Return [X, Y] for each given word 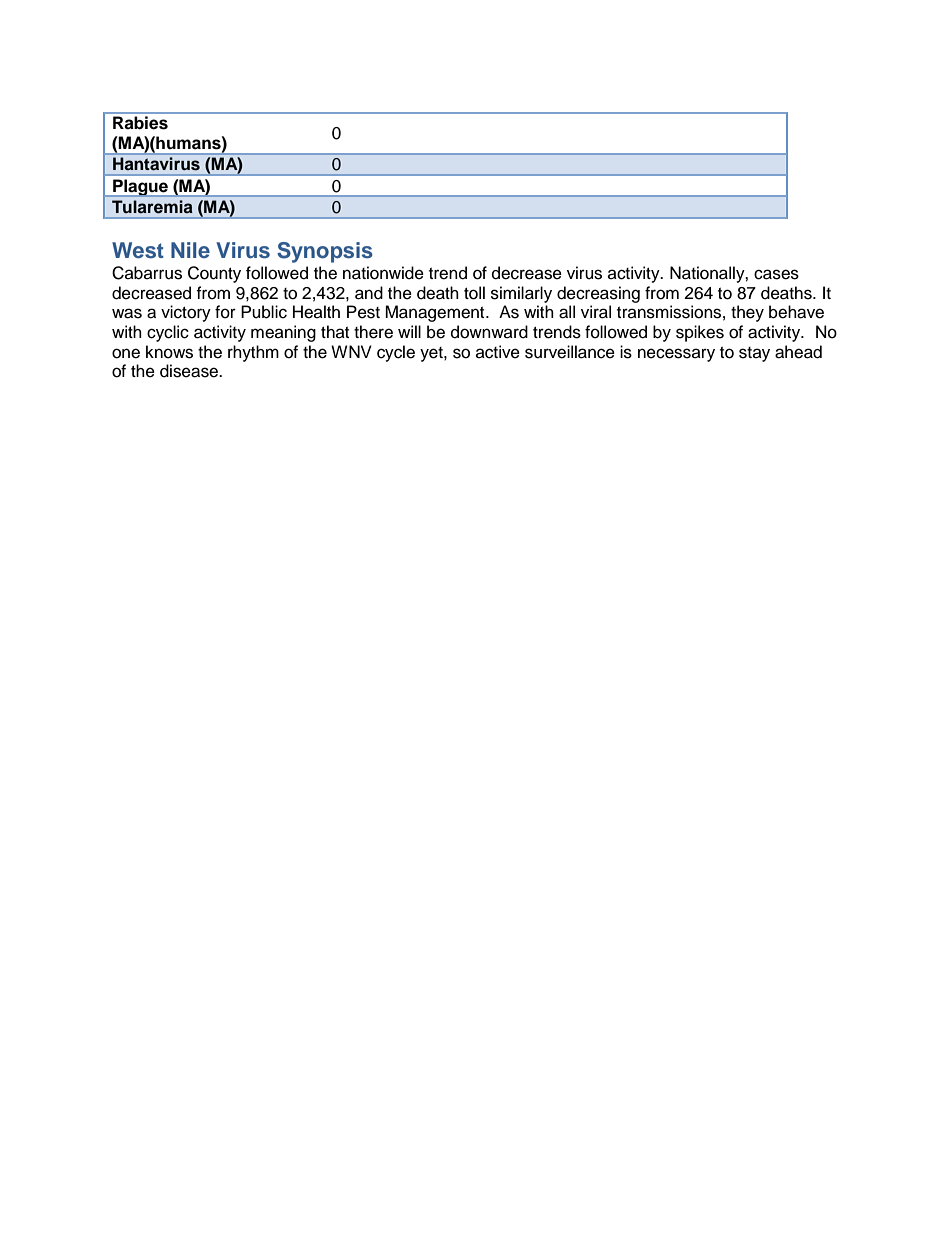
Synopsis [325, 252]
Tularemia [152, 206]
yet [432, 354]
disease [190, 371]
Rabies [140, 122]
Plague [140, 188]
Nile [190, 250]
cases [776, 274]
